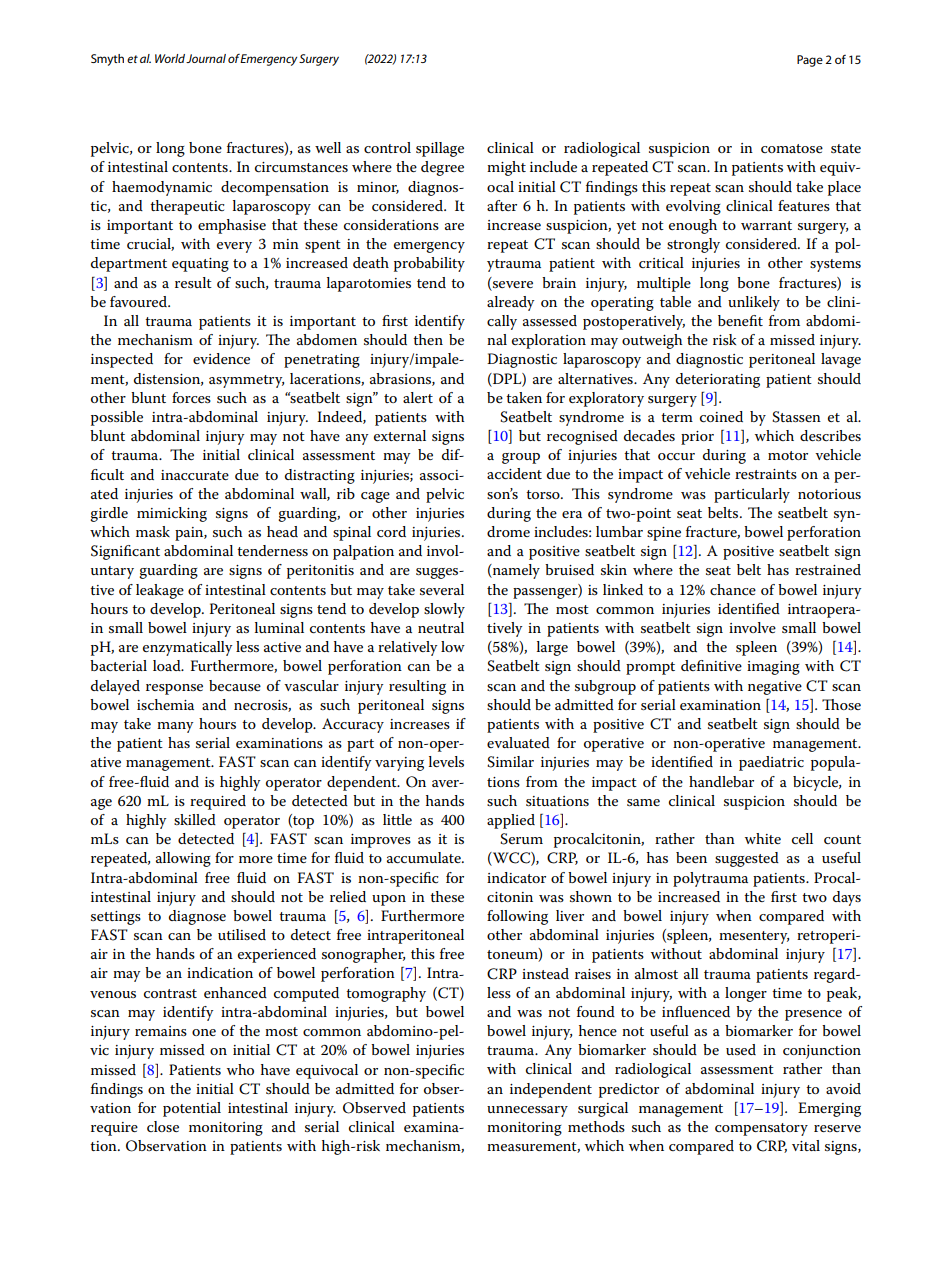 This page has width=952, height=1265. Describe the element at coordinates (440, 149) in the page. I see `spillage` at that location.
